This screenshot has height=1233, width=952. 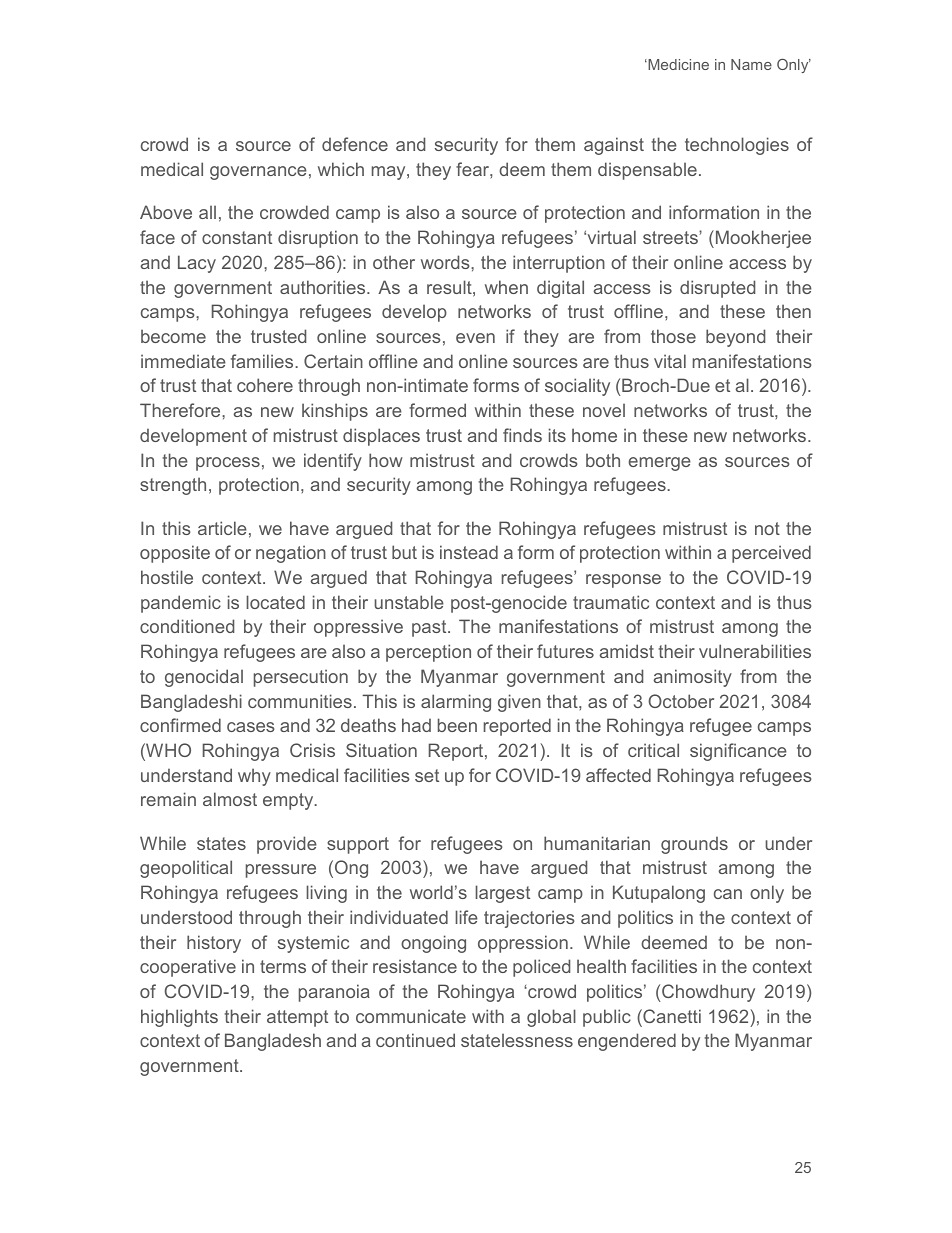 I want to click on highlights, so click(x=179, y=1018).
